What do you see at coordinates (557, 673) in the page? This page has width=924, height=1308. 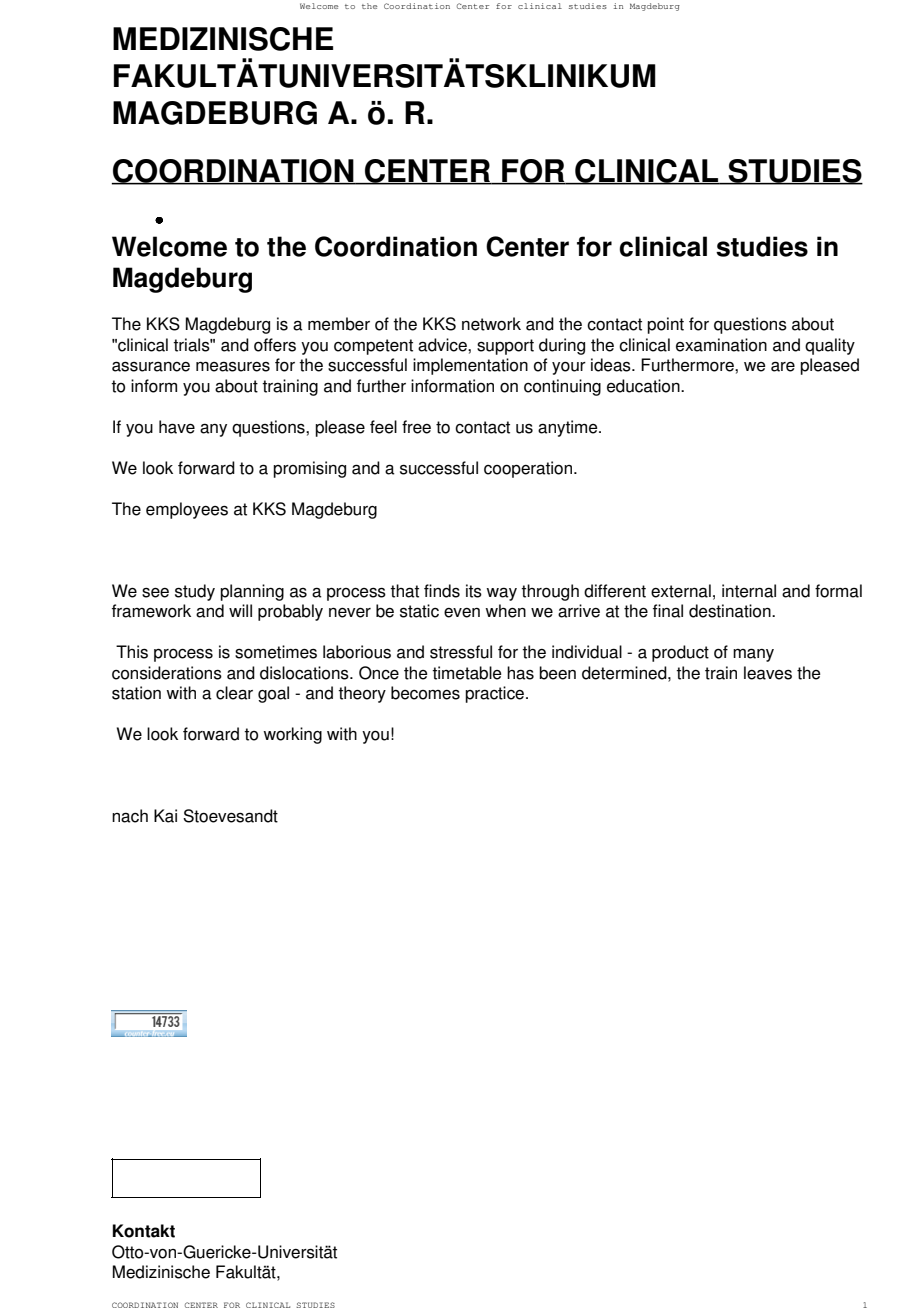 I see `been` at bounding box center [557, 673].
